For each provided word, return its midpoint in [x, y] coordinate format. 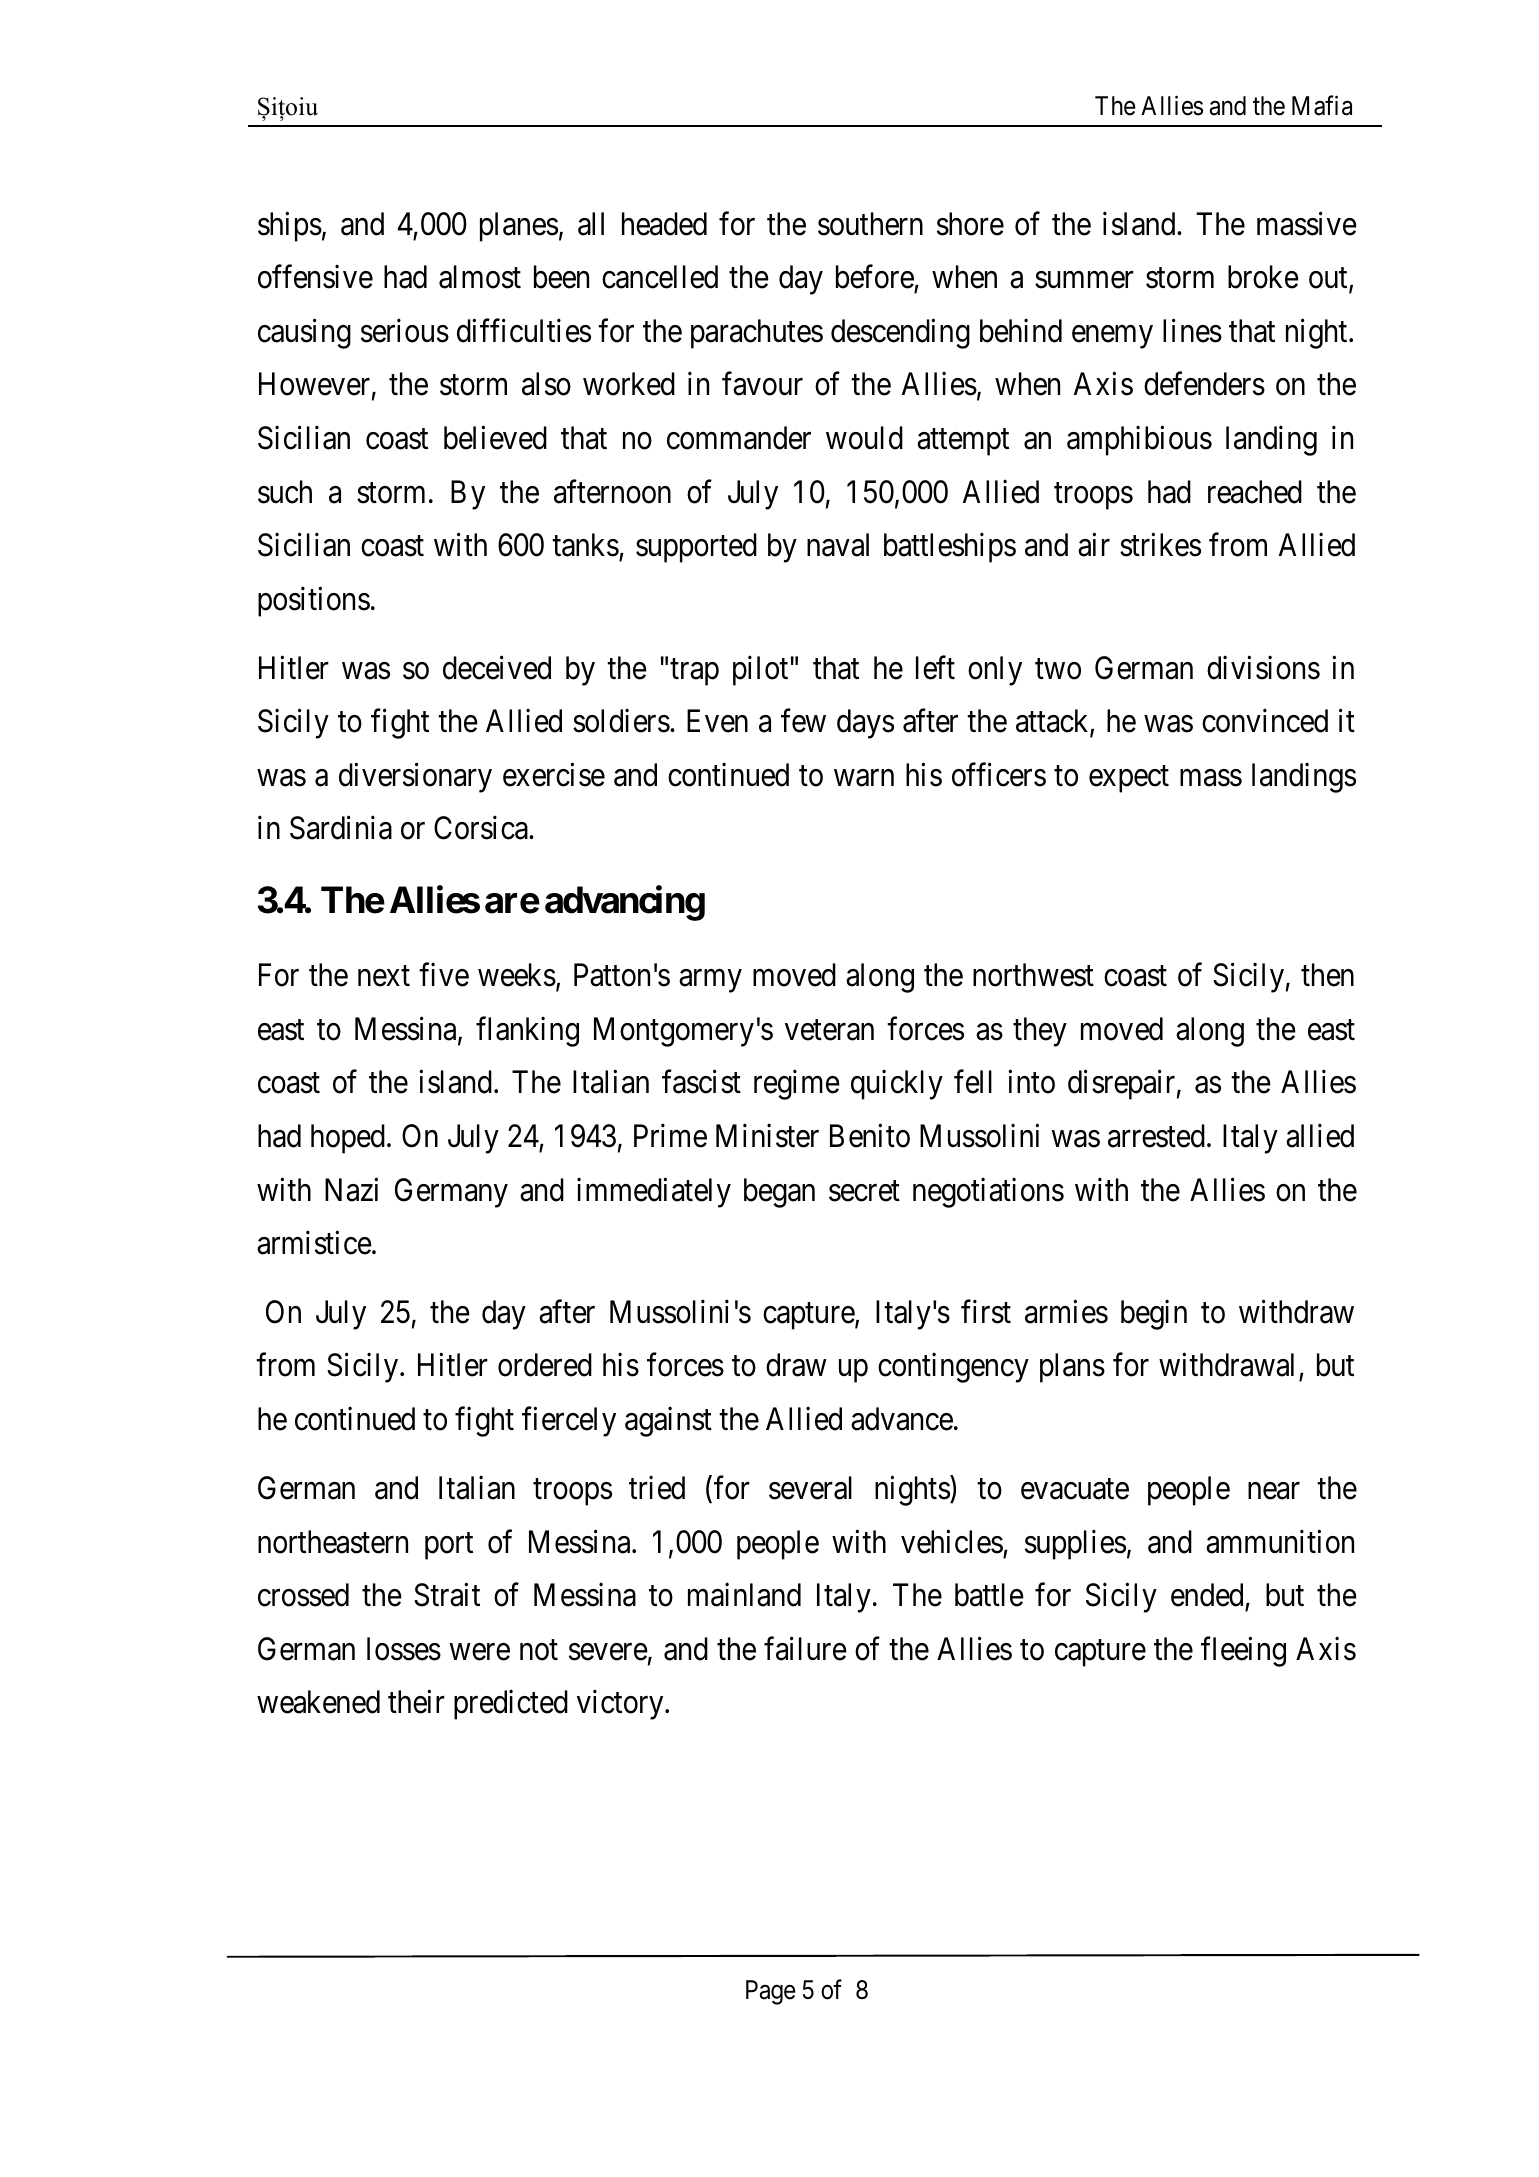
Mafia [1322, 105]
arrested [1156, 1136]
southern [870, 224]
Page [771, 1992]
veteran [829, 1030]
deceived [497, 668]
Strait [447, 1595]
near [1274, 1491]
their [416, 1702]
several [810, 1488]
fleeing [1243, 1652]
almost [480, 277]
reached [1255, 492]
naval [838, 545]
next [384, 976]
